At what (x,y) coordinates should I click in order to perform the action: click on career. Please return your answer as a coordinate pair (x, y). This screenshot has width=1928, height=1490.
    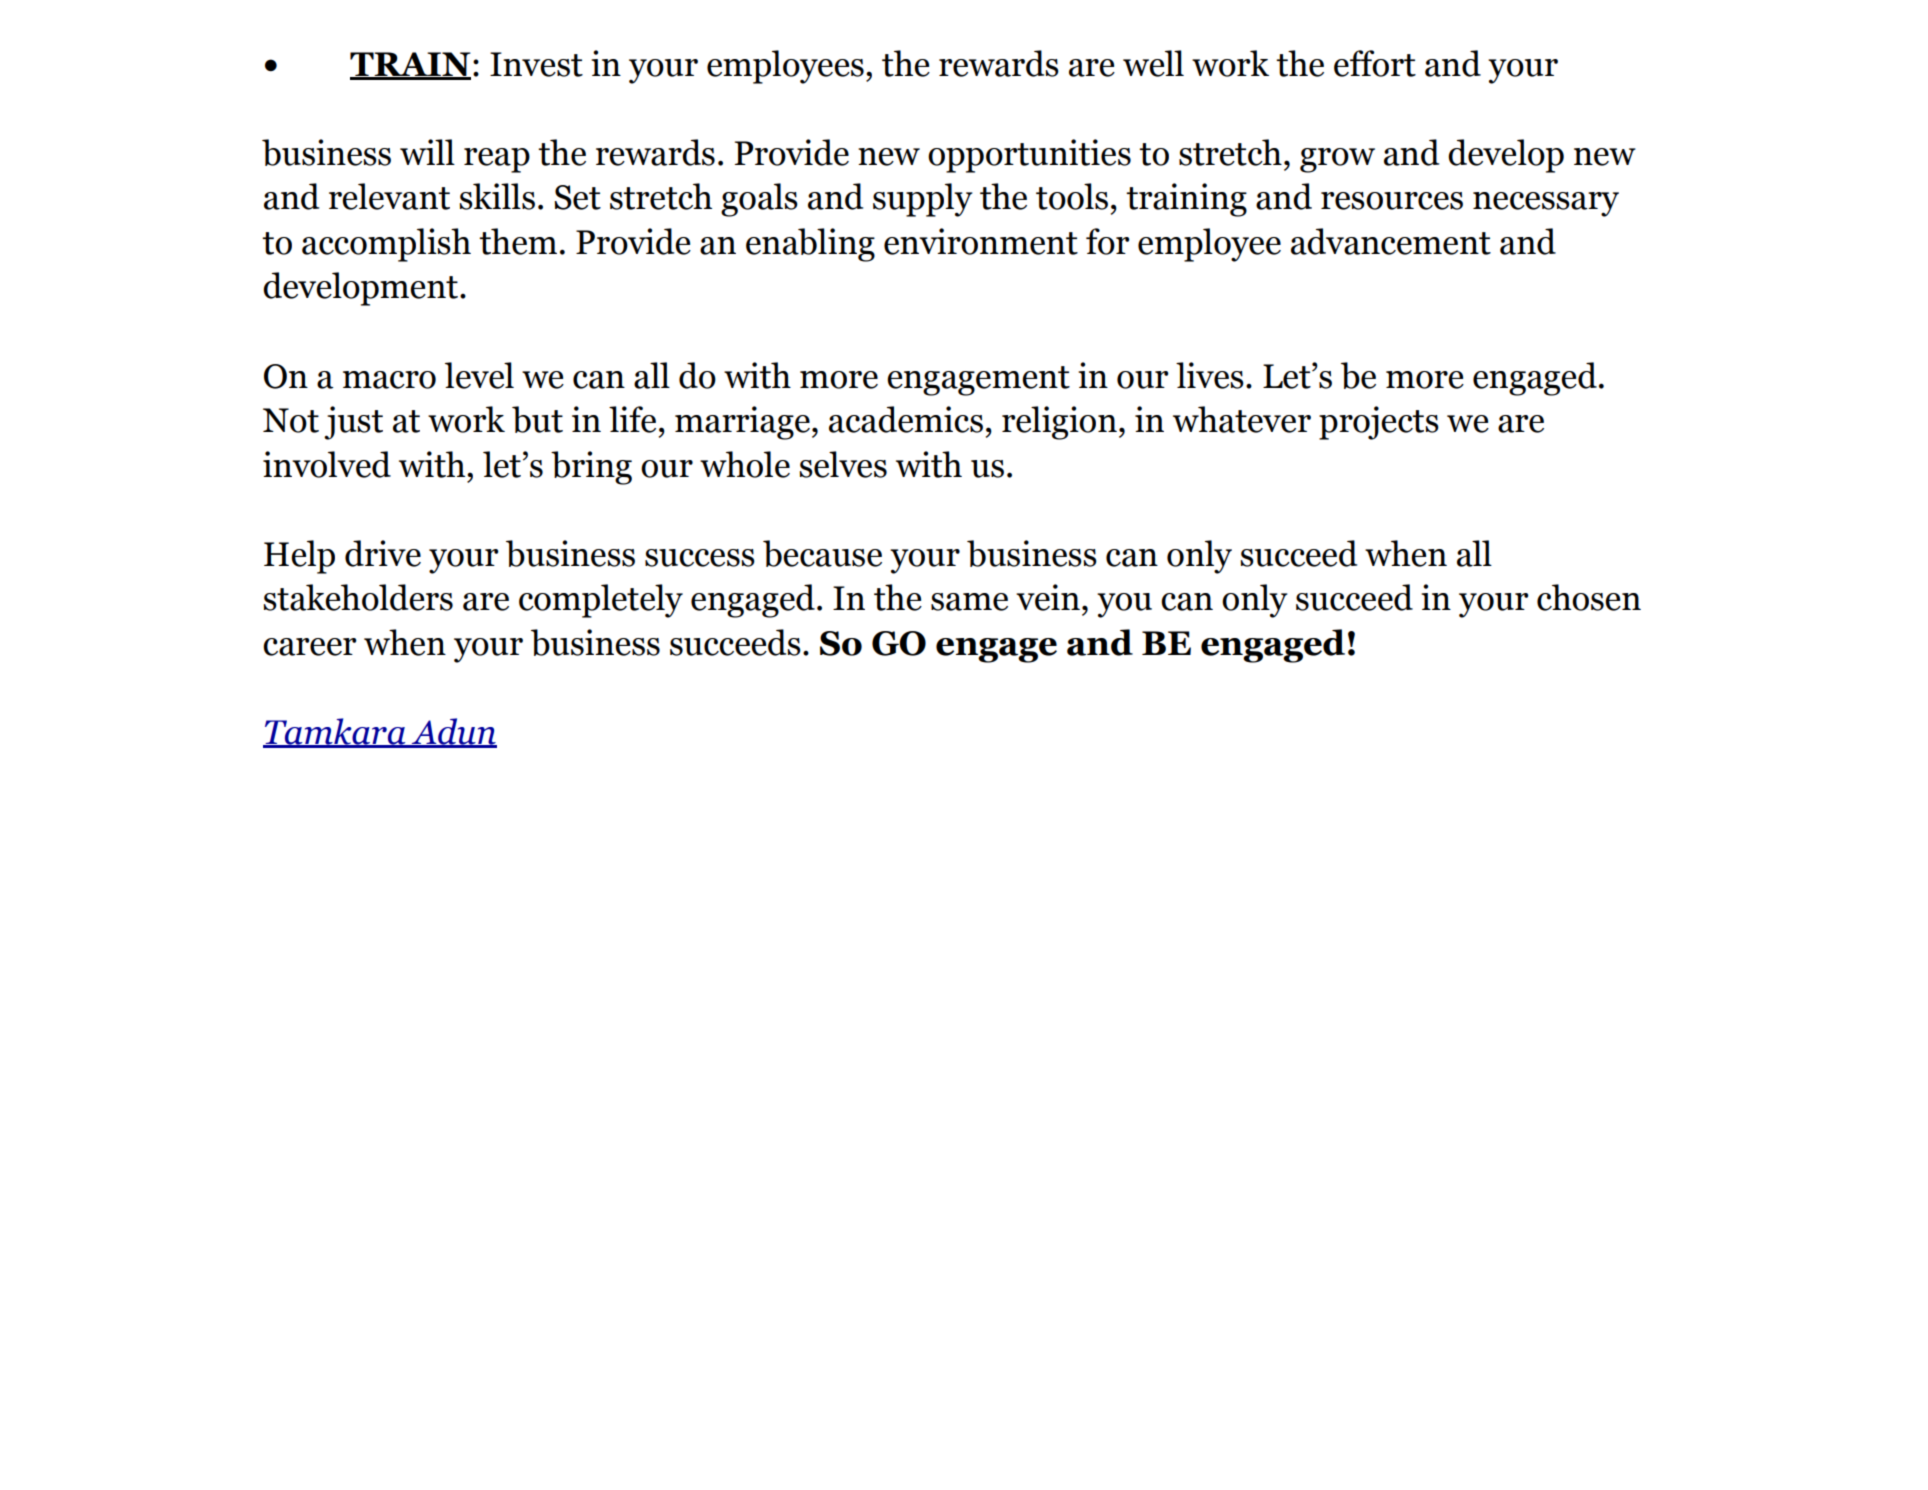
    Looking at the image, I should click on (310, 647).
